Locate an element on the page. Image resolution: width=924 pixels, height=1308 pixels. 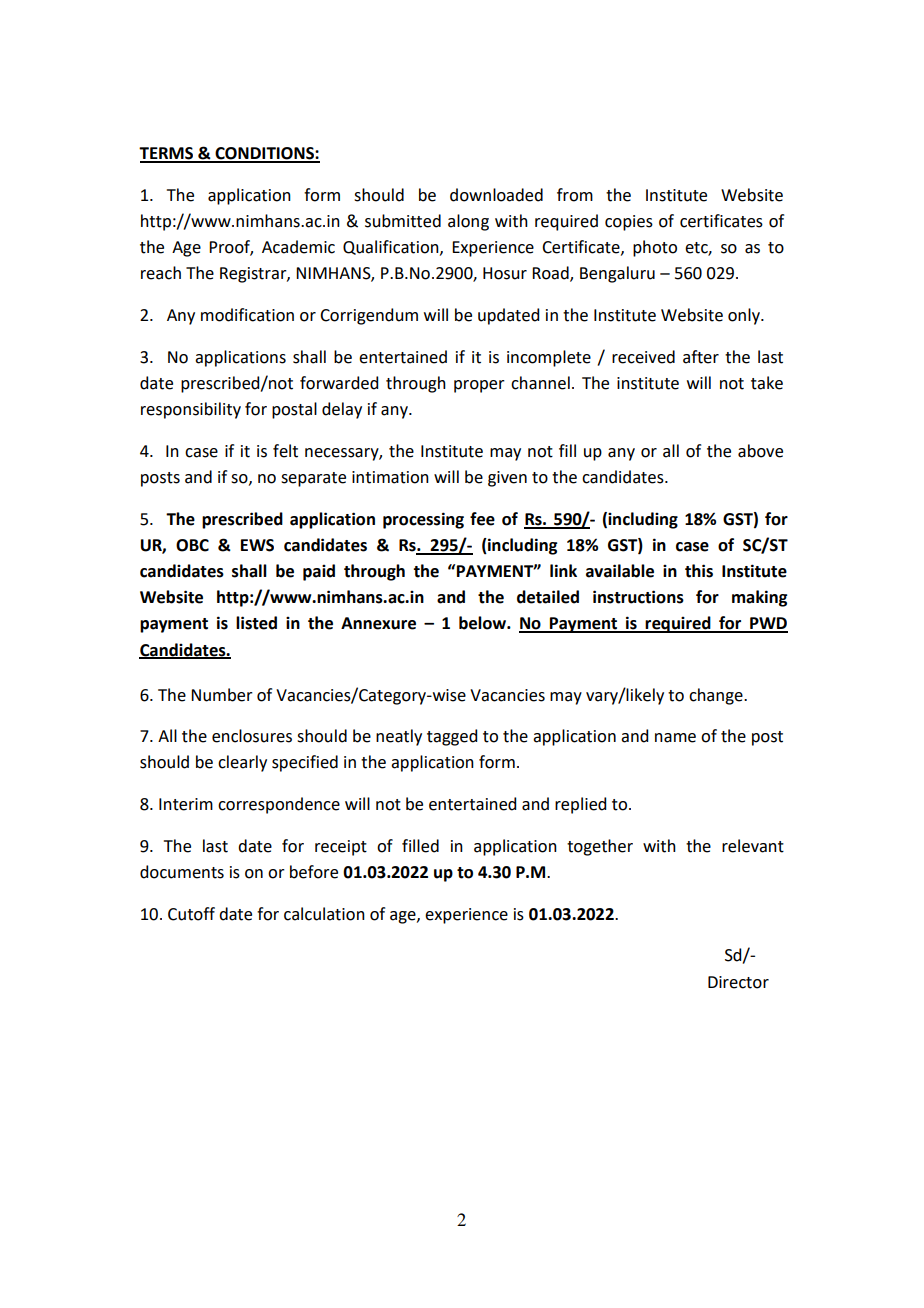
copies is located at coordinates (629, 223).
